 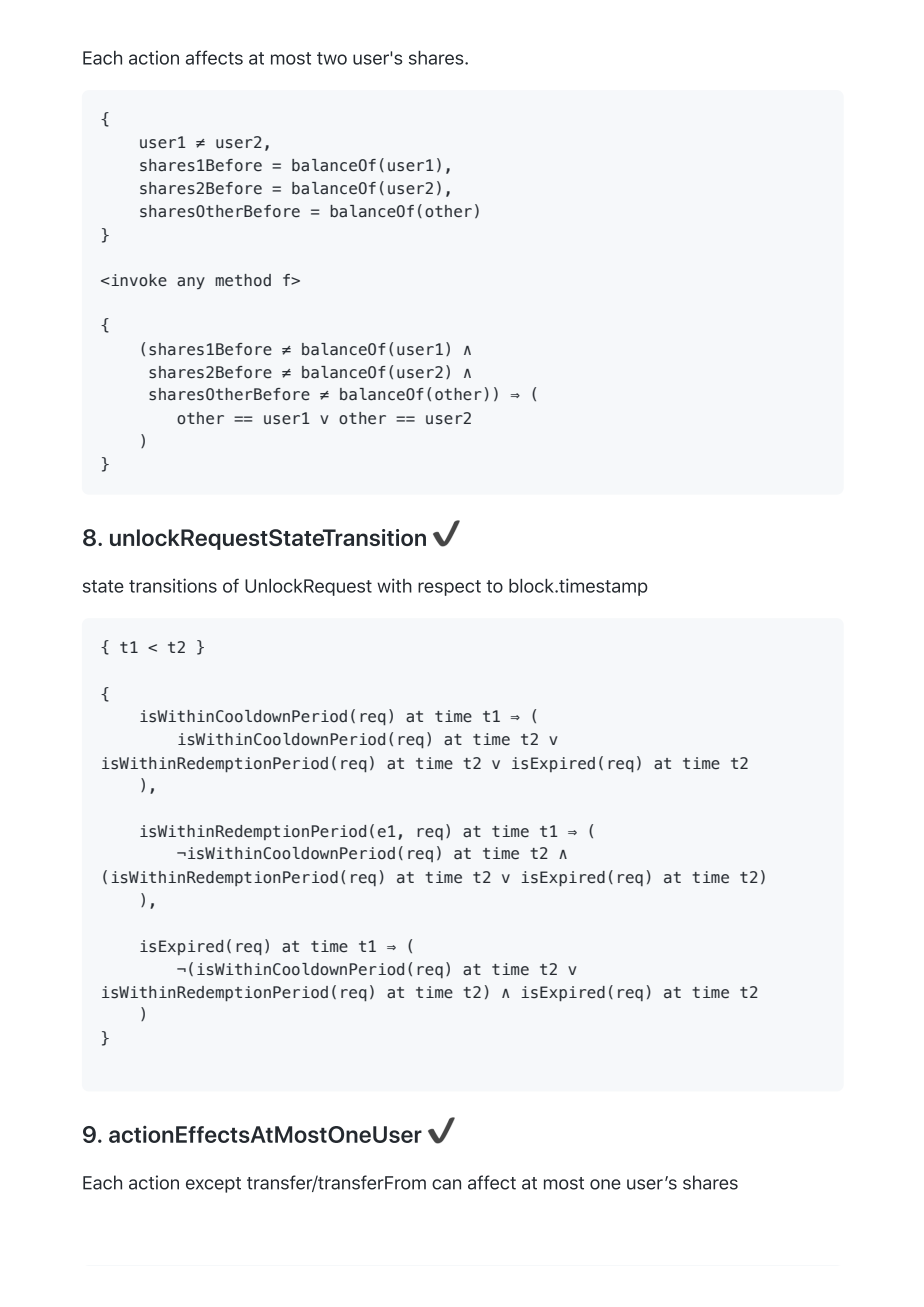 I want to click on except, so click(x=213, y=1185).
